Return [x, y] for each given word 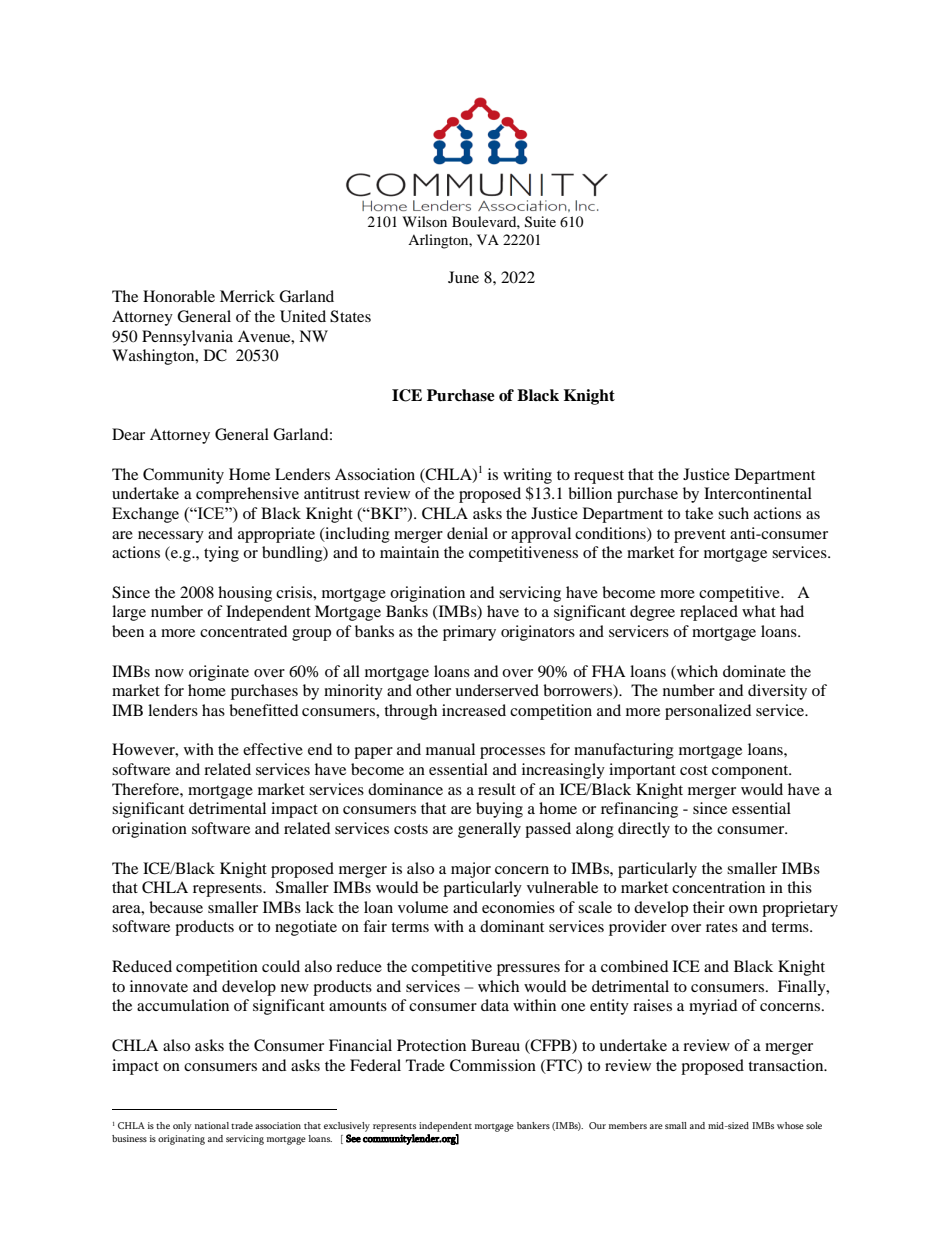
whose [790, 1125]
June [463, 277]
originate [219, 673]
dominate [754, 671]
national [212, 1125]
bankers [533, 1125]
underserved [497, 690]
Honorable [179, 296]
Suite [540, 222]
